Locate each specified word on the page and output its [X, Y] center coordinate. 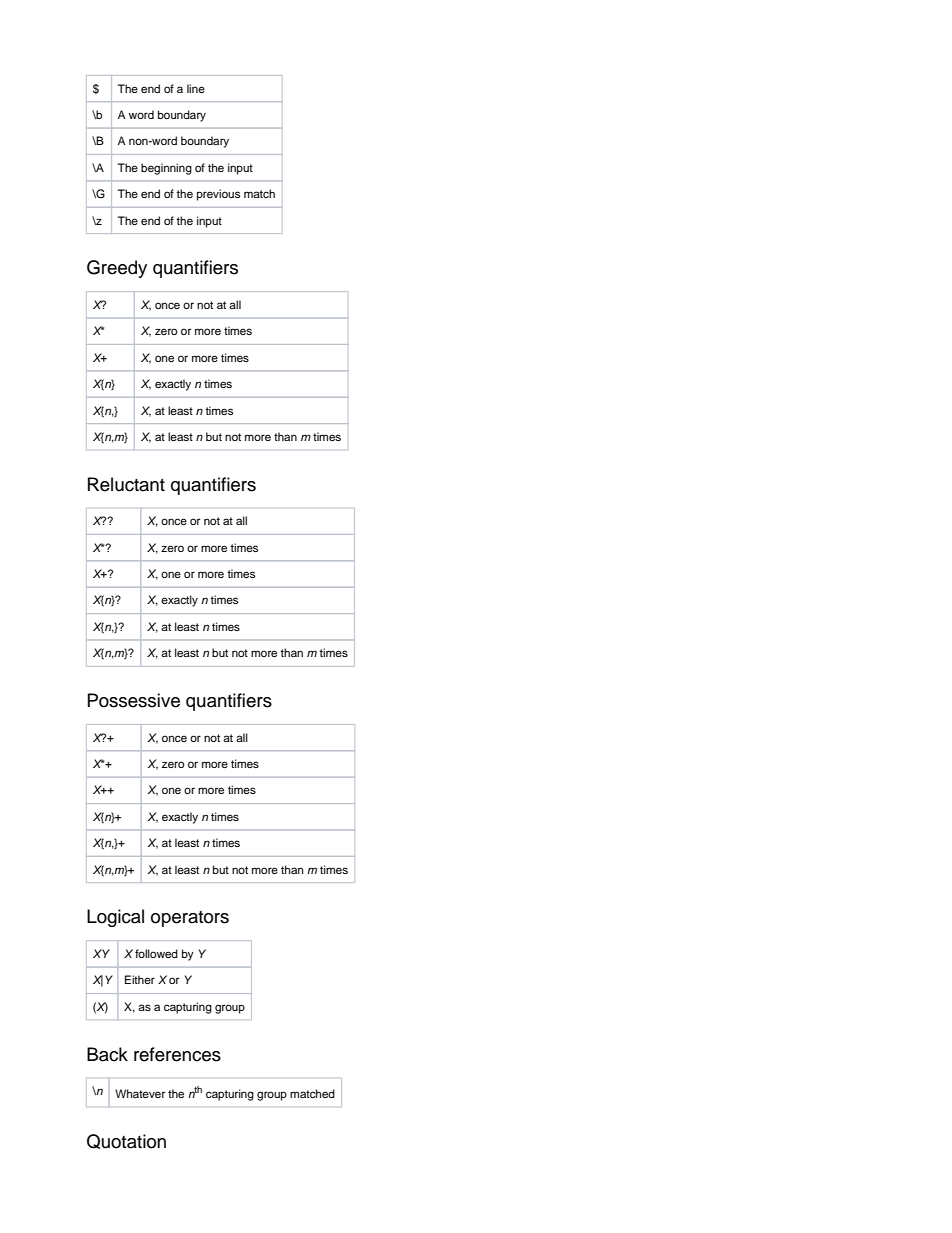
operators [190, 919]
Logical [115, 918]
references [177, 1054]
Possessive [134, 700]
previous [218, 195]
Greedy [117, 269]
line [196, 88]
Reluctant [126, 484]
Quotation [126, 1141]
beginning [166, 169]
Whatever [140, 1093]
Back [107, 1054]
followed [156, 953]
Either [140, 979]
